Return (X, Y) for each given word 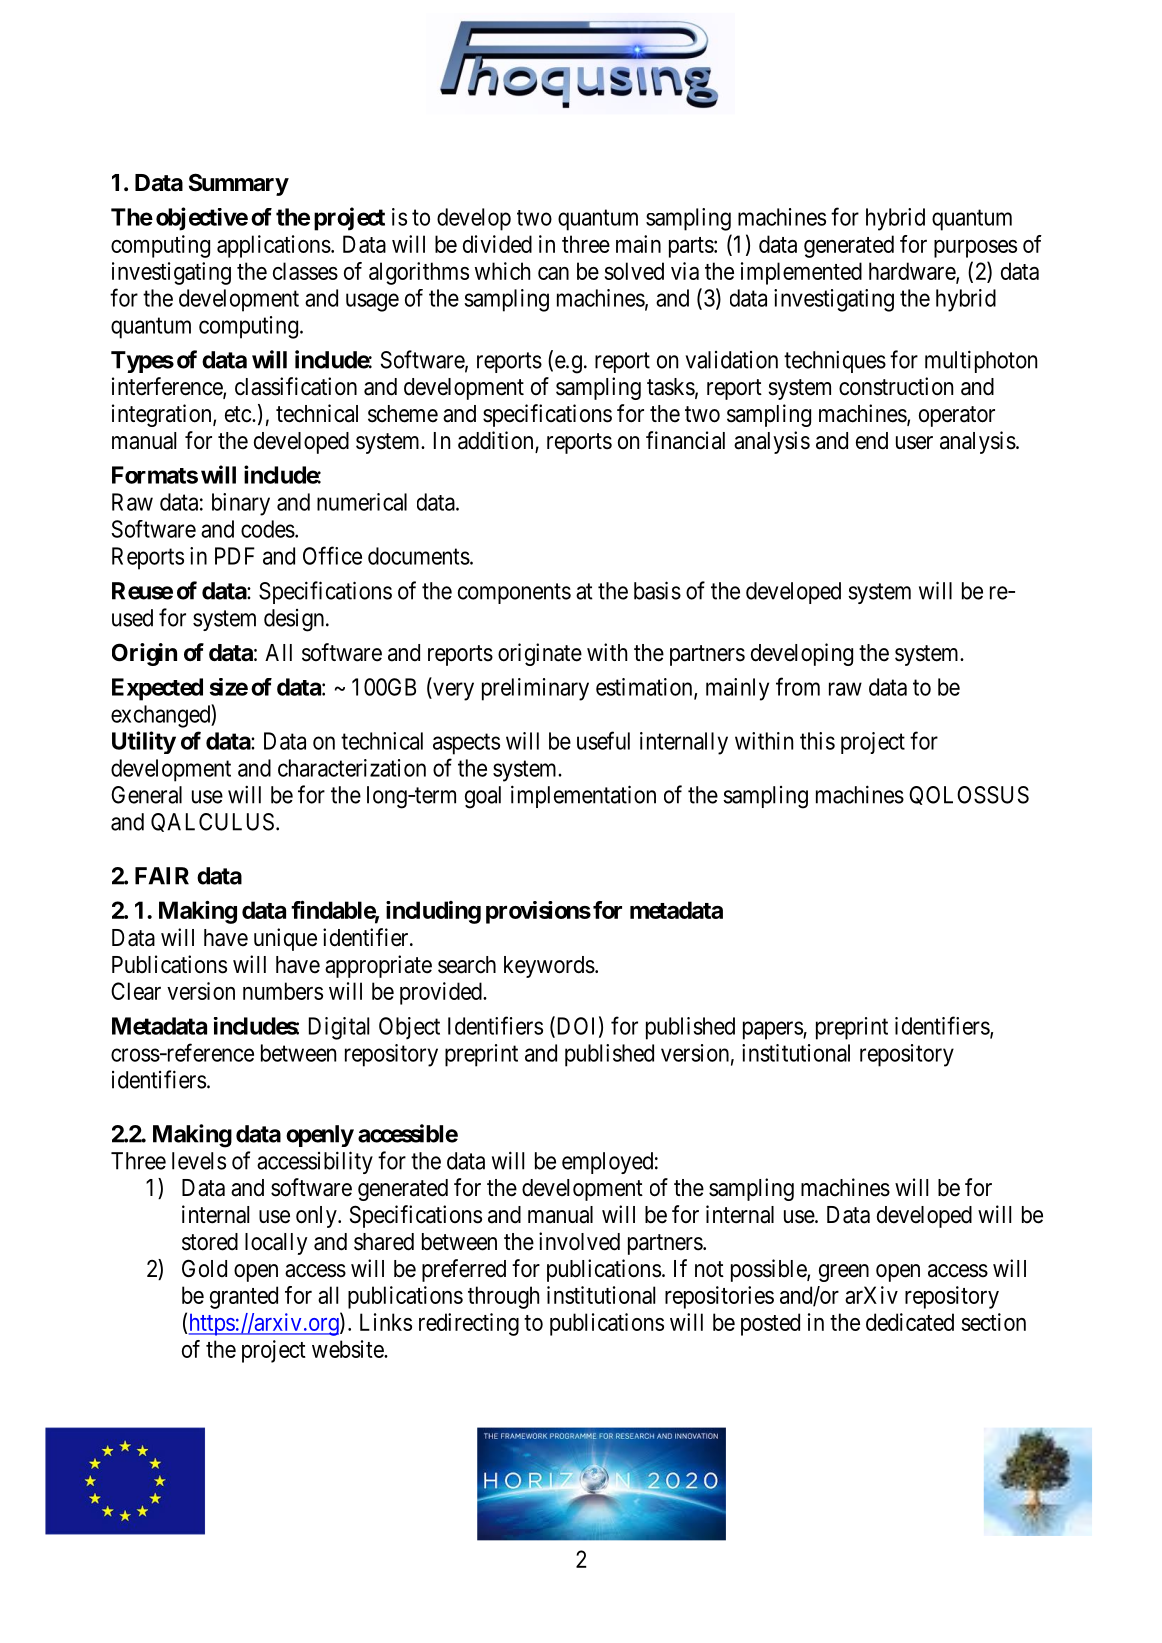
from (798, 686)
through (503, 1297)
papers (773, 1030)
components (514, 593)
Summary (239, 184)
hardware (913, 272)
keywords (549, 967)
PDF (235, 556)
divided (497, 244)
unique (285, 939)
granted (244, 1297)
